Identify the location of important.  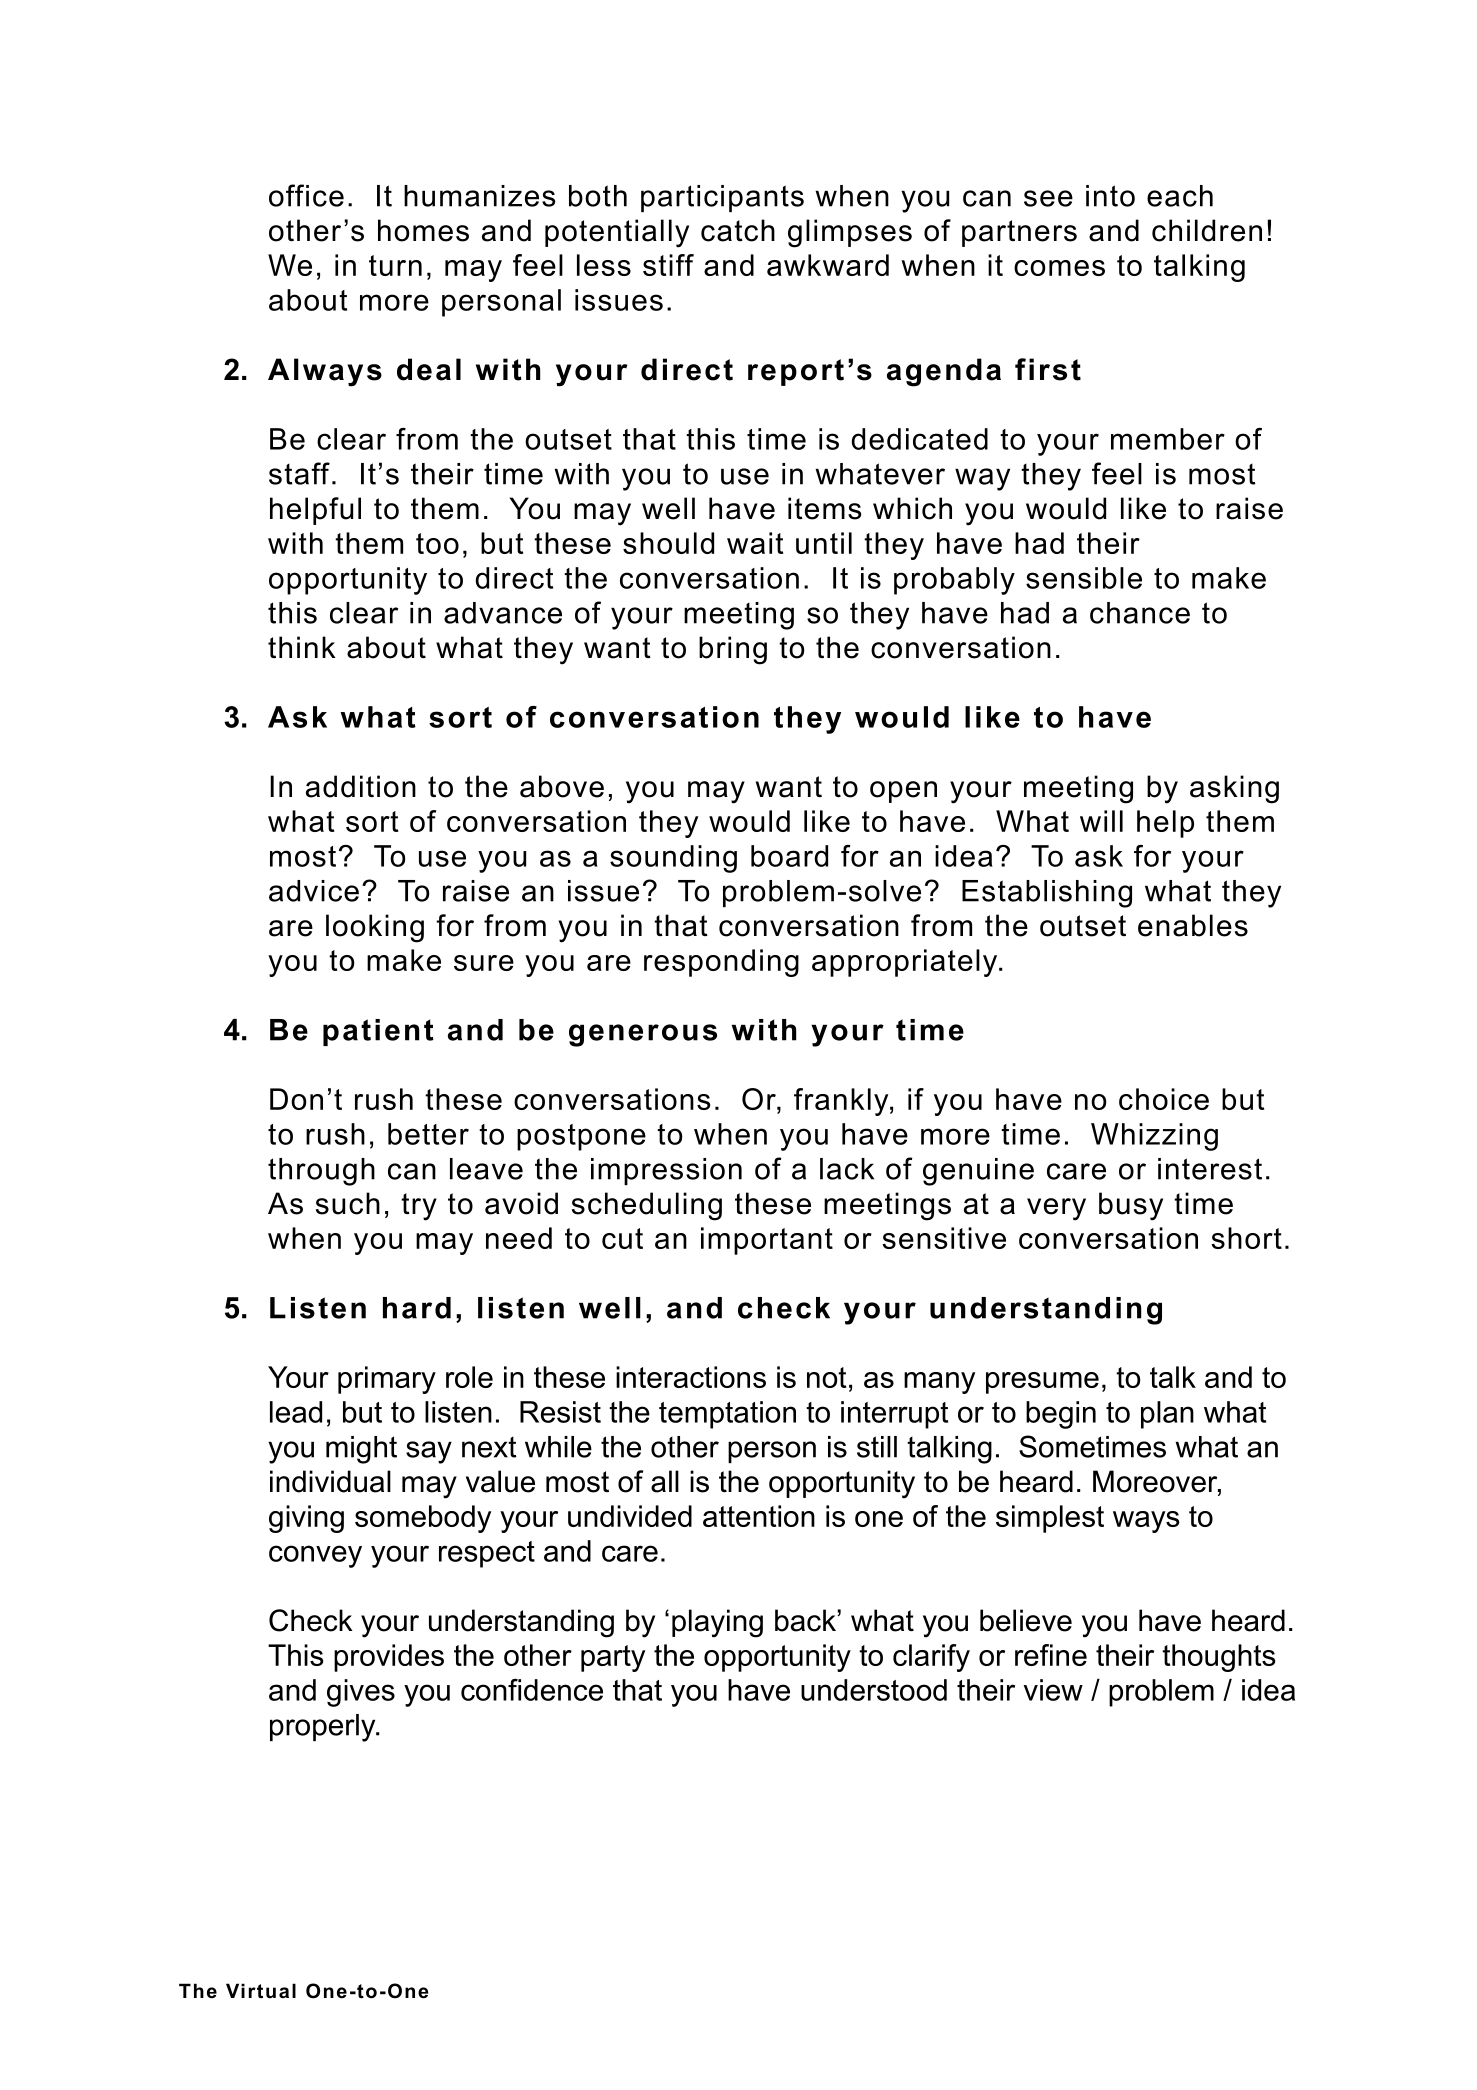
(767, 1241).
